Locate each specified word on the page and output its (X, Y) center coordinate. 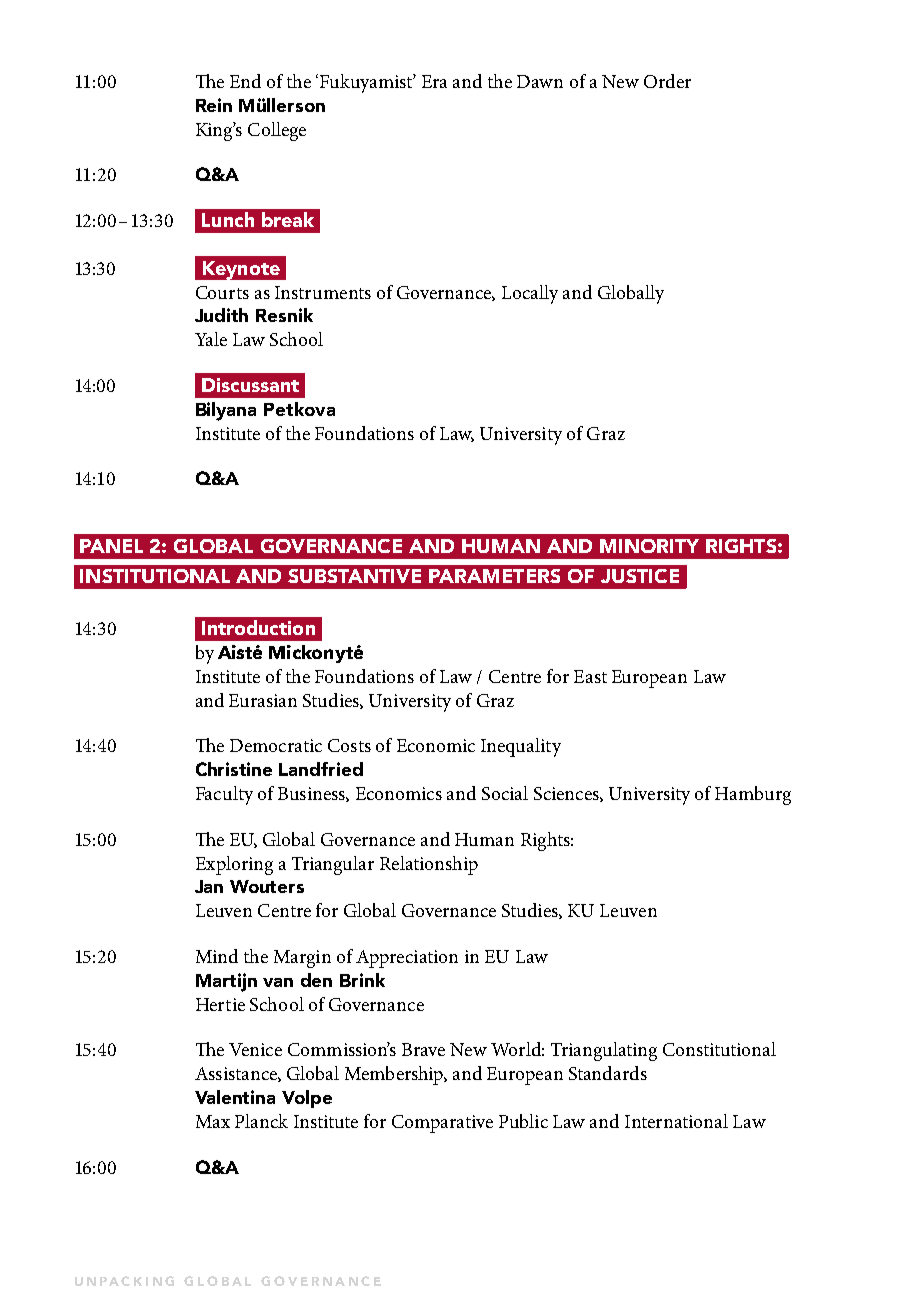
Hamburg (753, 795)
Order (667, 81)
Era (434, 81)
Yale (211, 339)
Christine (234, 769)
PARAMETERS (494, 576)
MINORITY (649, 546)
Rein (214, 105)
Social (505, 793)
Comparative (442, 1124)
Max (213, 1121)
